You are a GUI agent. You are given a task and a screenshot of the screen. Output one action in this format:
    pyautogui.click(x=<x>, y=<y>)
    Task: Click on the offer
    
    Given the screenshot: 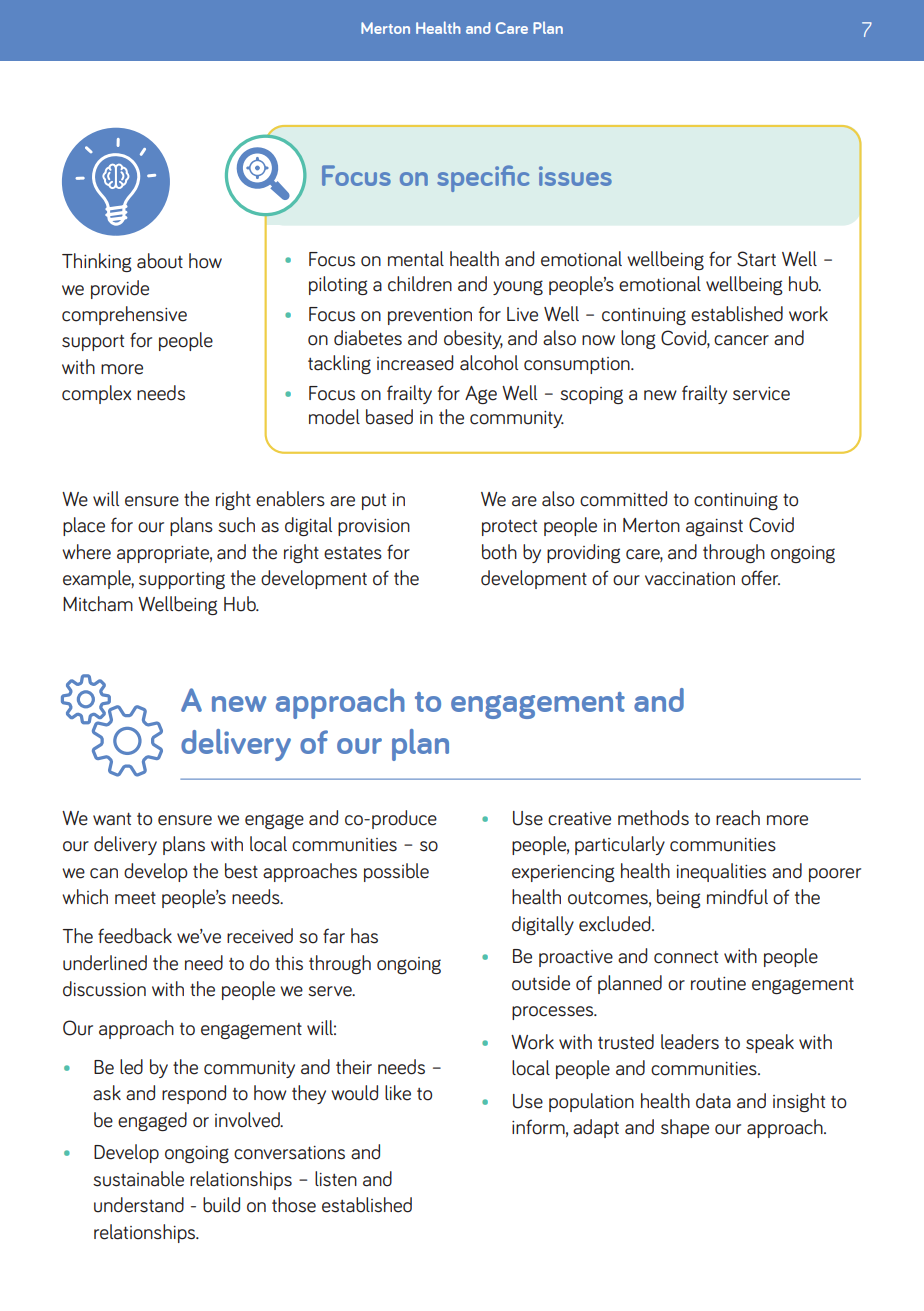 What is the action you would take?
    pyautogui.click(x=760, y=578)
